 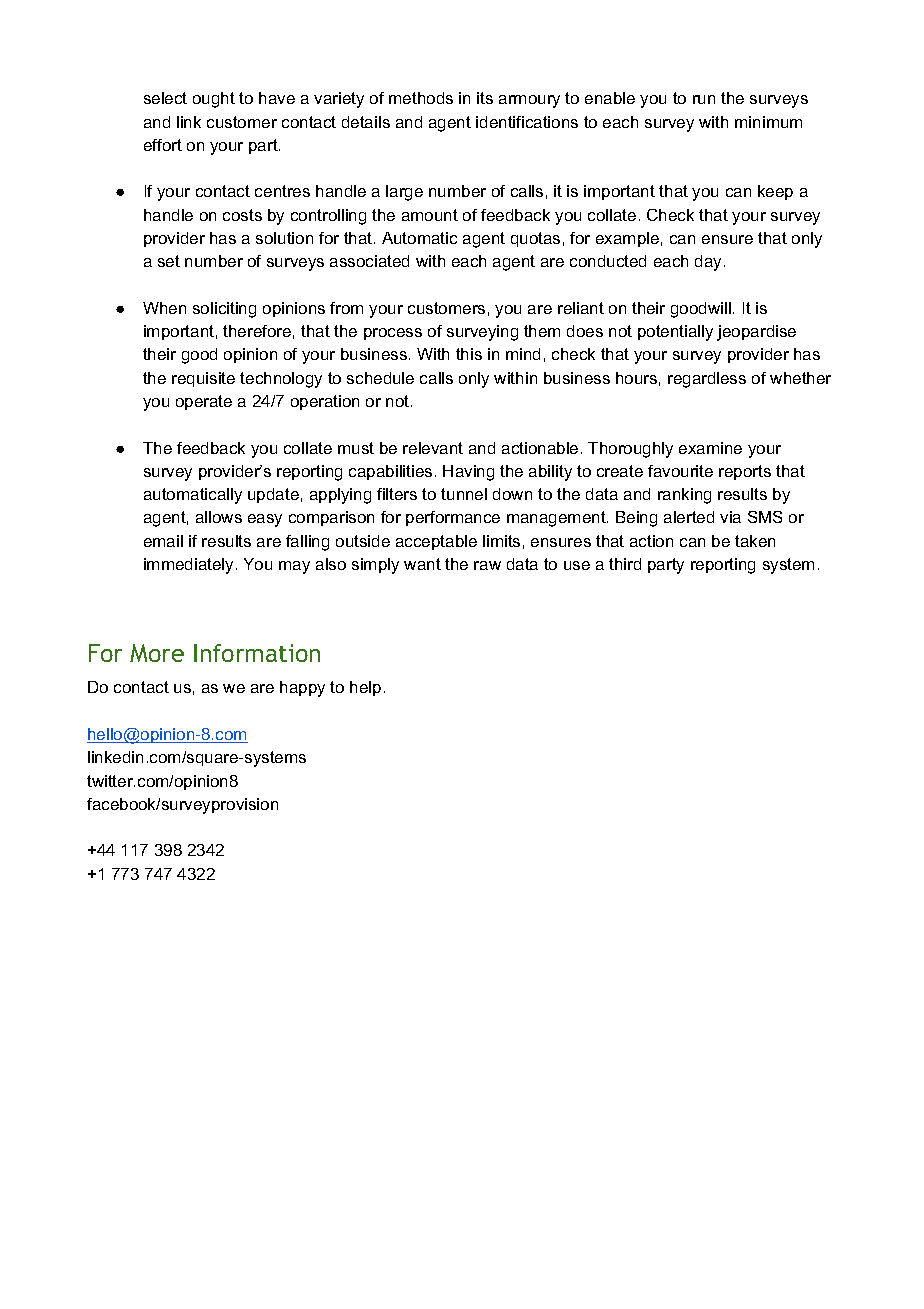 I want to click on soliciting, so click(x=224, y=310).
